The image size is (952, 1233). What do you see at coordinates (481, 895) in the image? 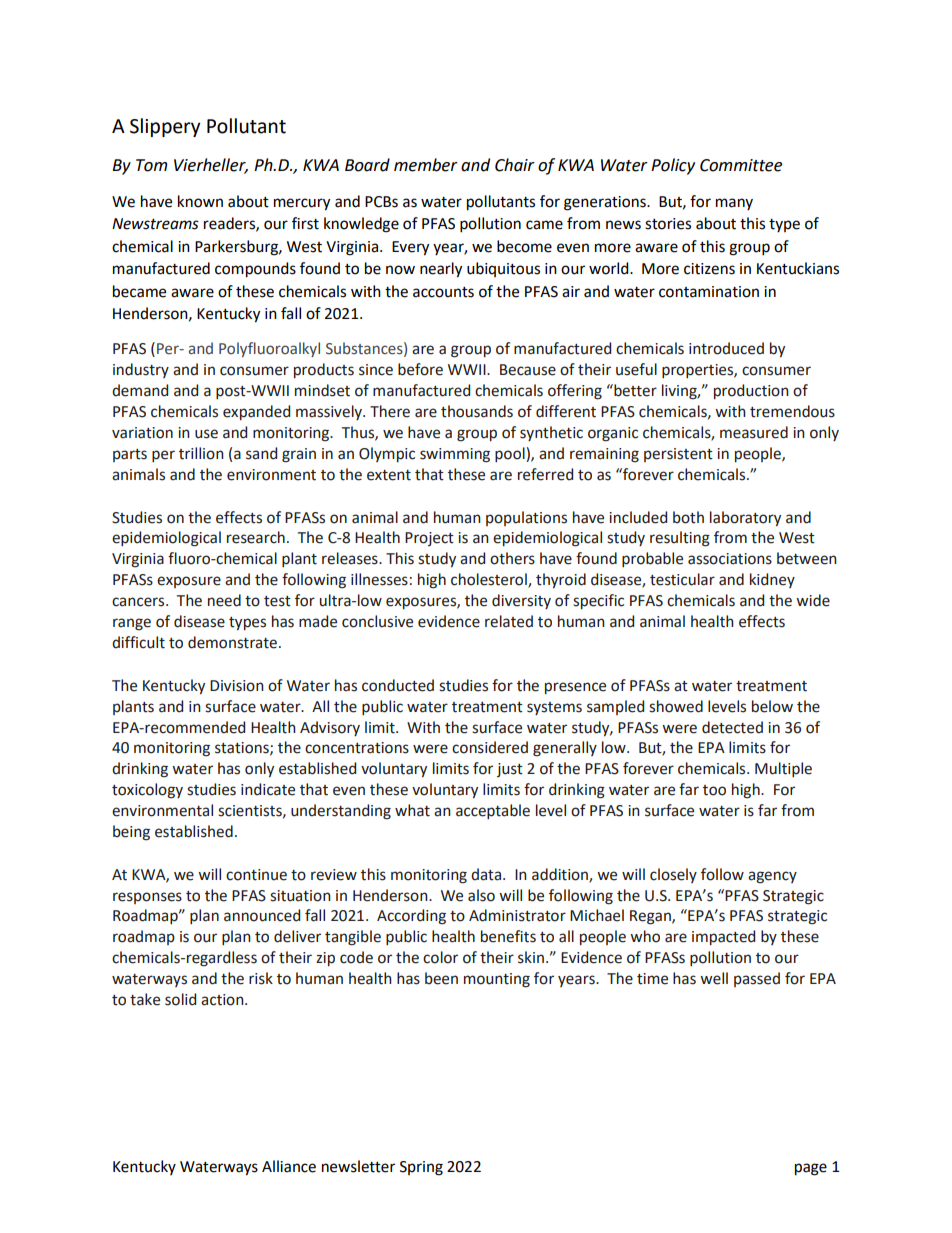
I see `also` at bounding box center [481, 895].
